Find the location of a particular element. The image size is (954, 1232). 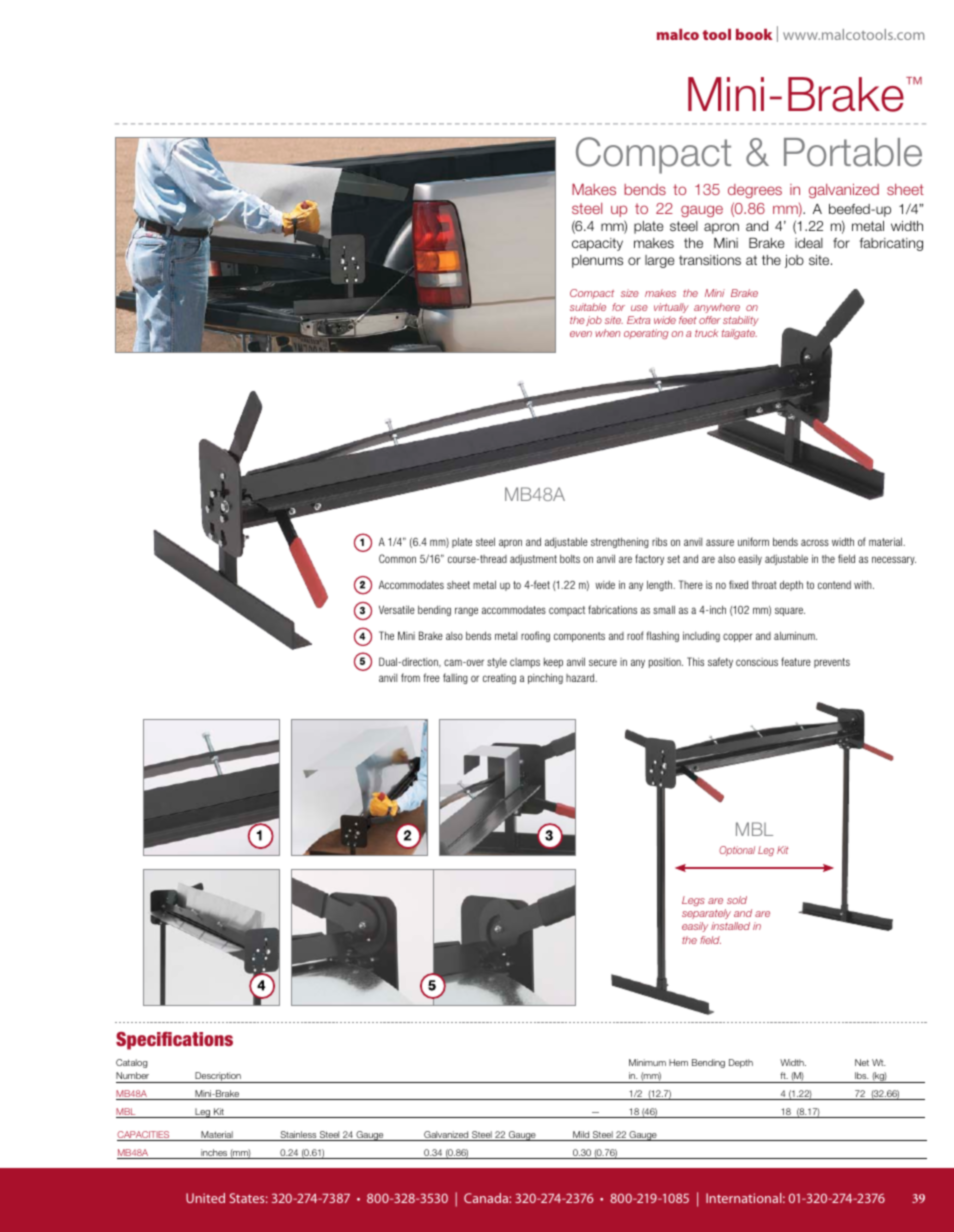

capacity is located at coordinates (597, 244).
